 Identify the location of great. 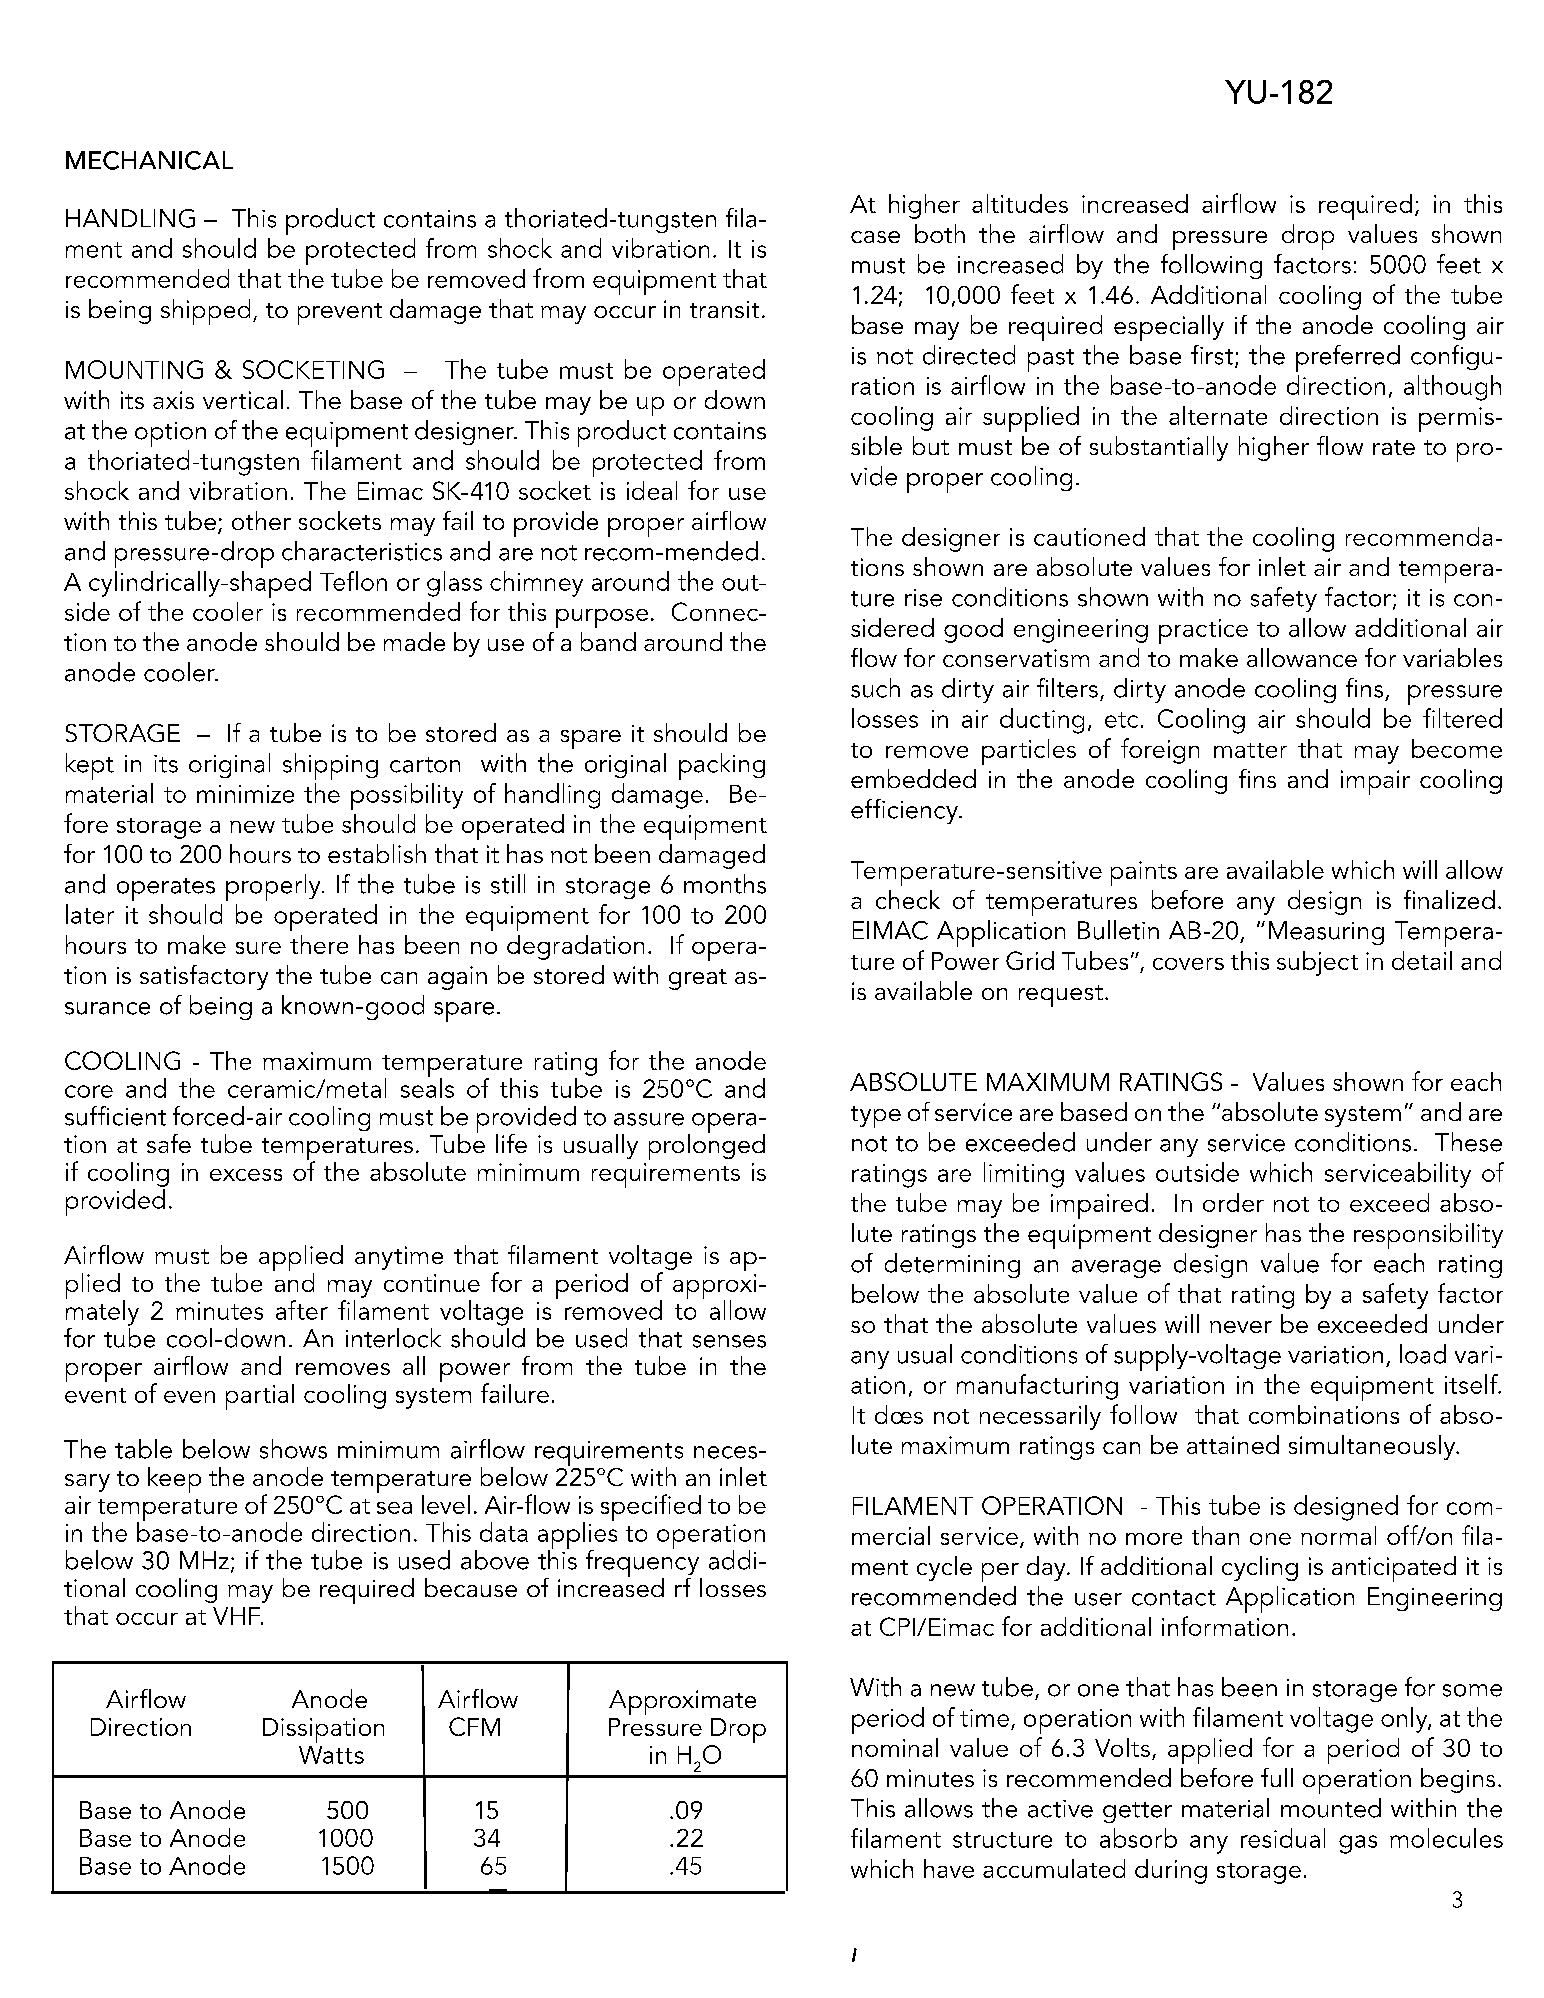
(698, 979).
